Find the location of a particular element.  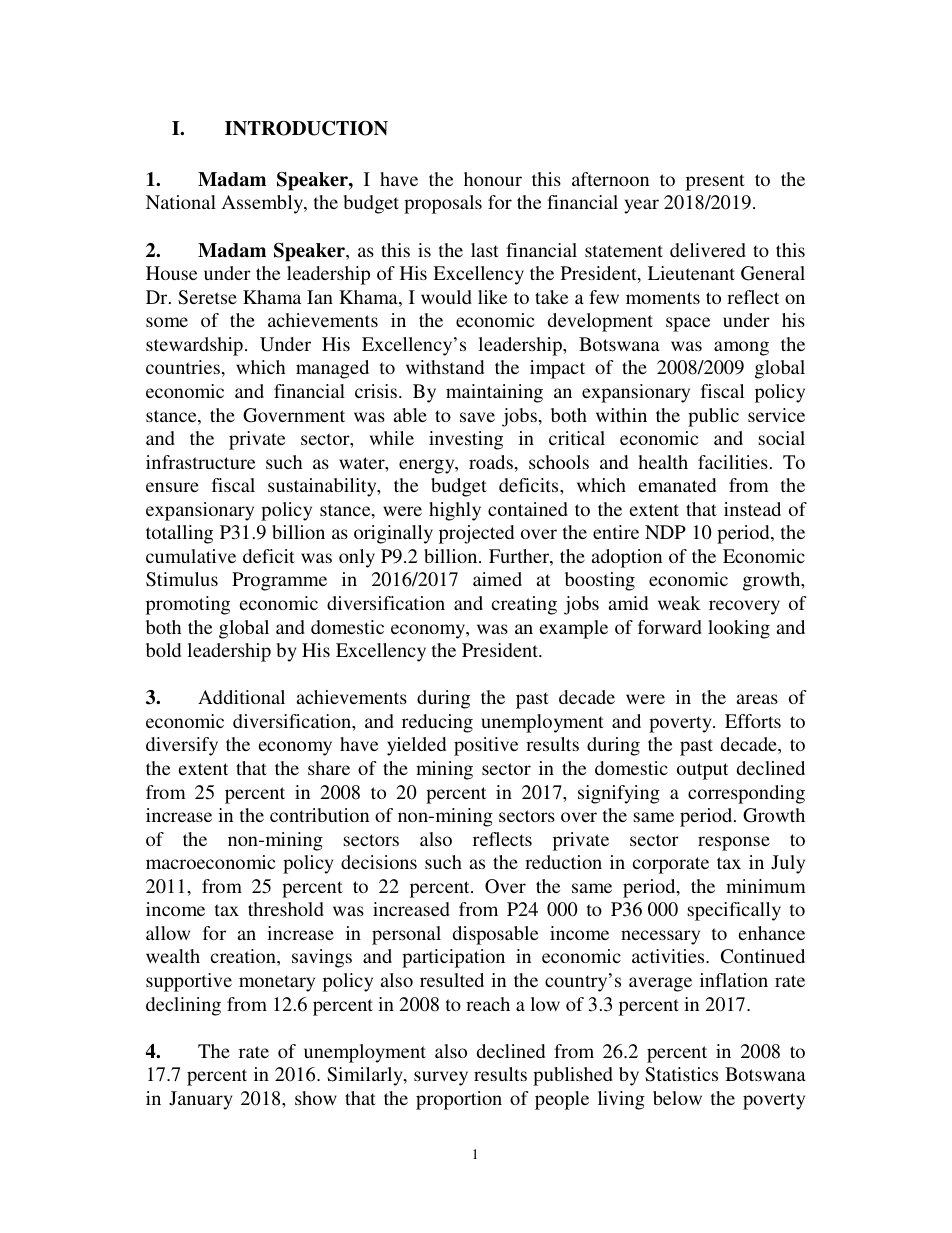

survey is located at coordinates (441, 1078).
